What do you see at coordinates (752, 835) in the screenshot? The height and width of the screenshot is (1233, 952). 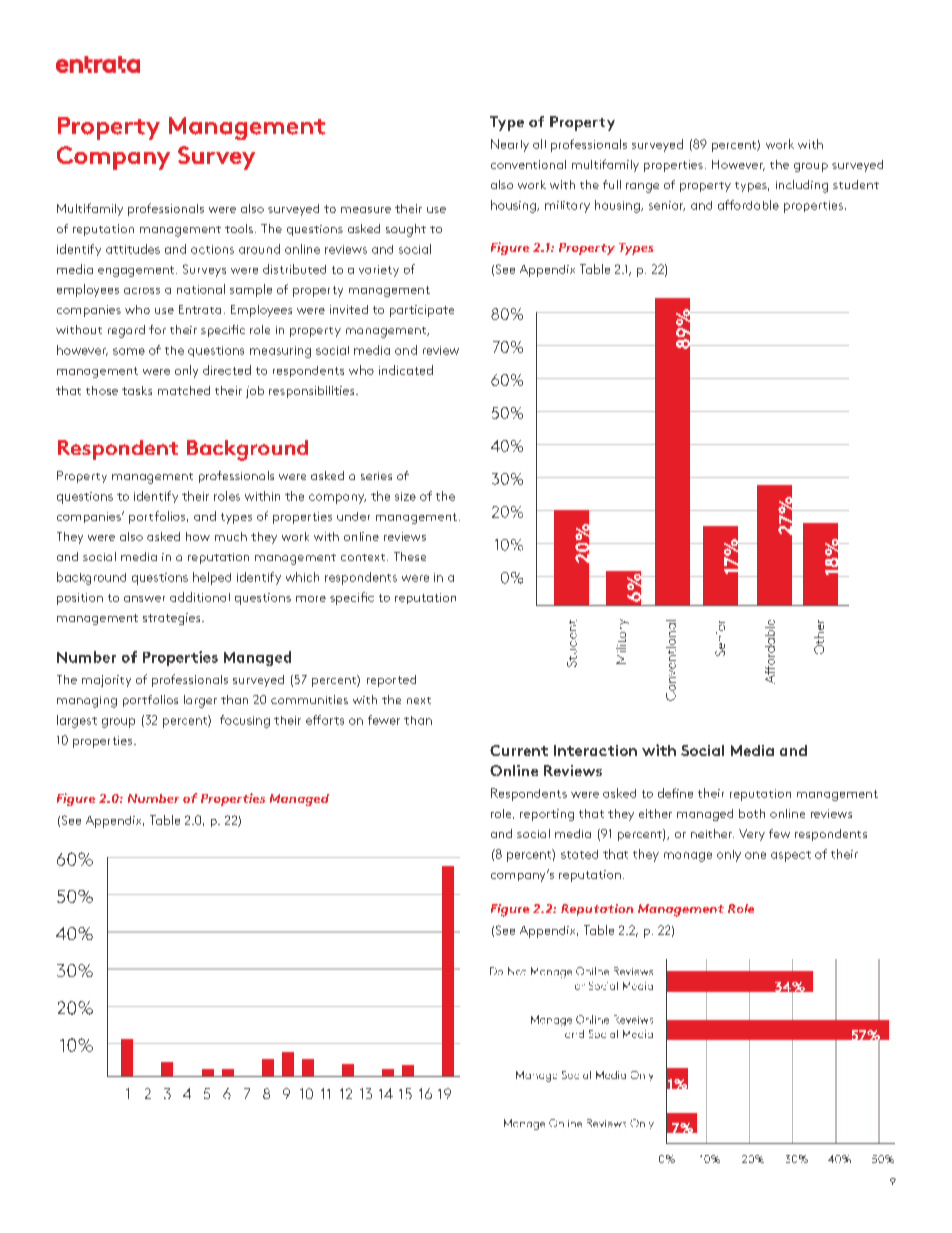 I see `Very` at bounding box center [752, 835].
